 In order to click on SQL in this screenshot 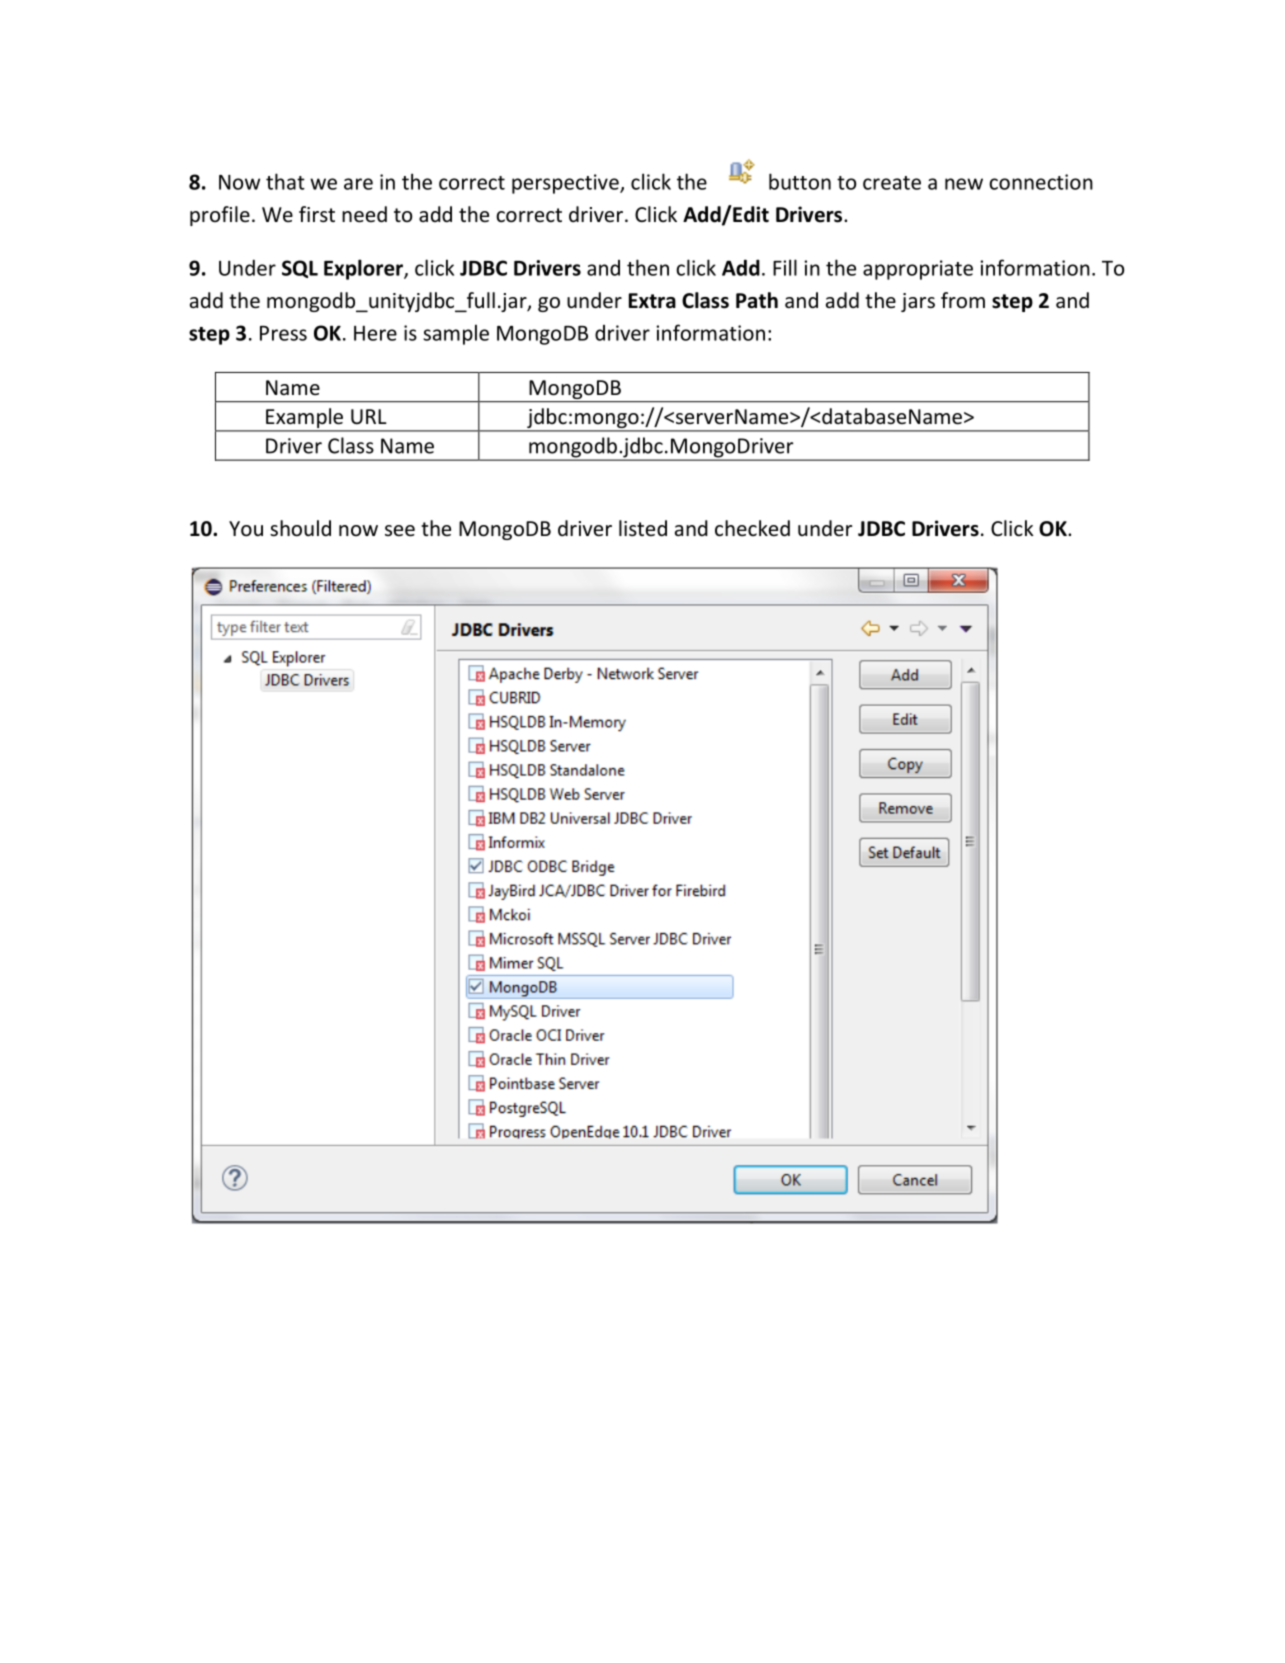, I will do `click(300, 269)`.
